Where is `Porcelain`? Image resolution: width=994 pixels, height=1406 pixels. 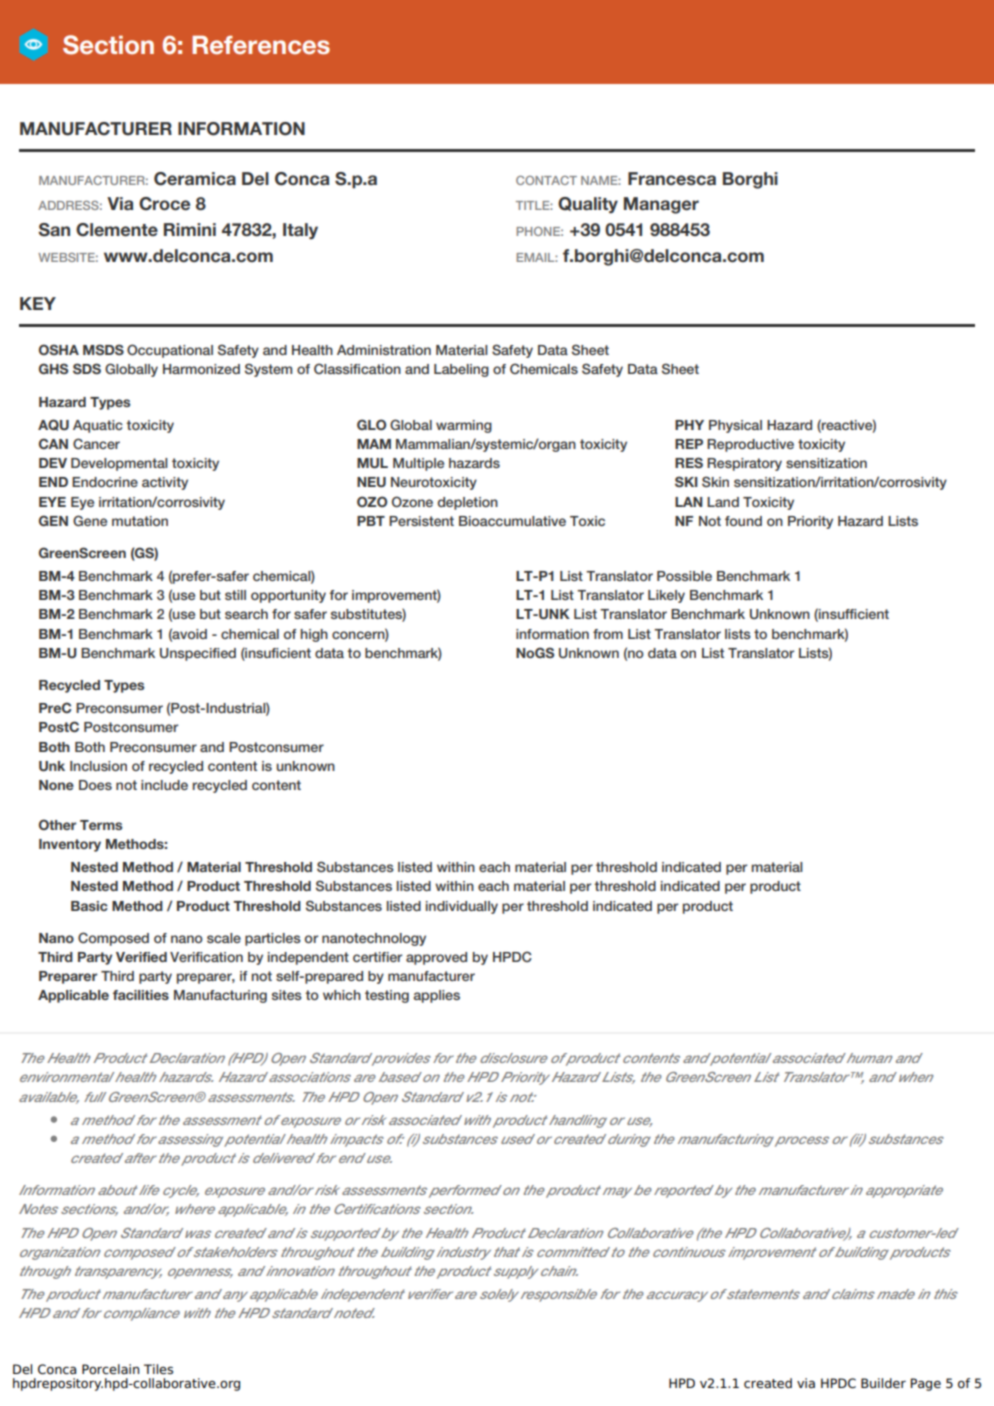
Porcelain is located at coordinates (110, 1369).
